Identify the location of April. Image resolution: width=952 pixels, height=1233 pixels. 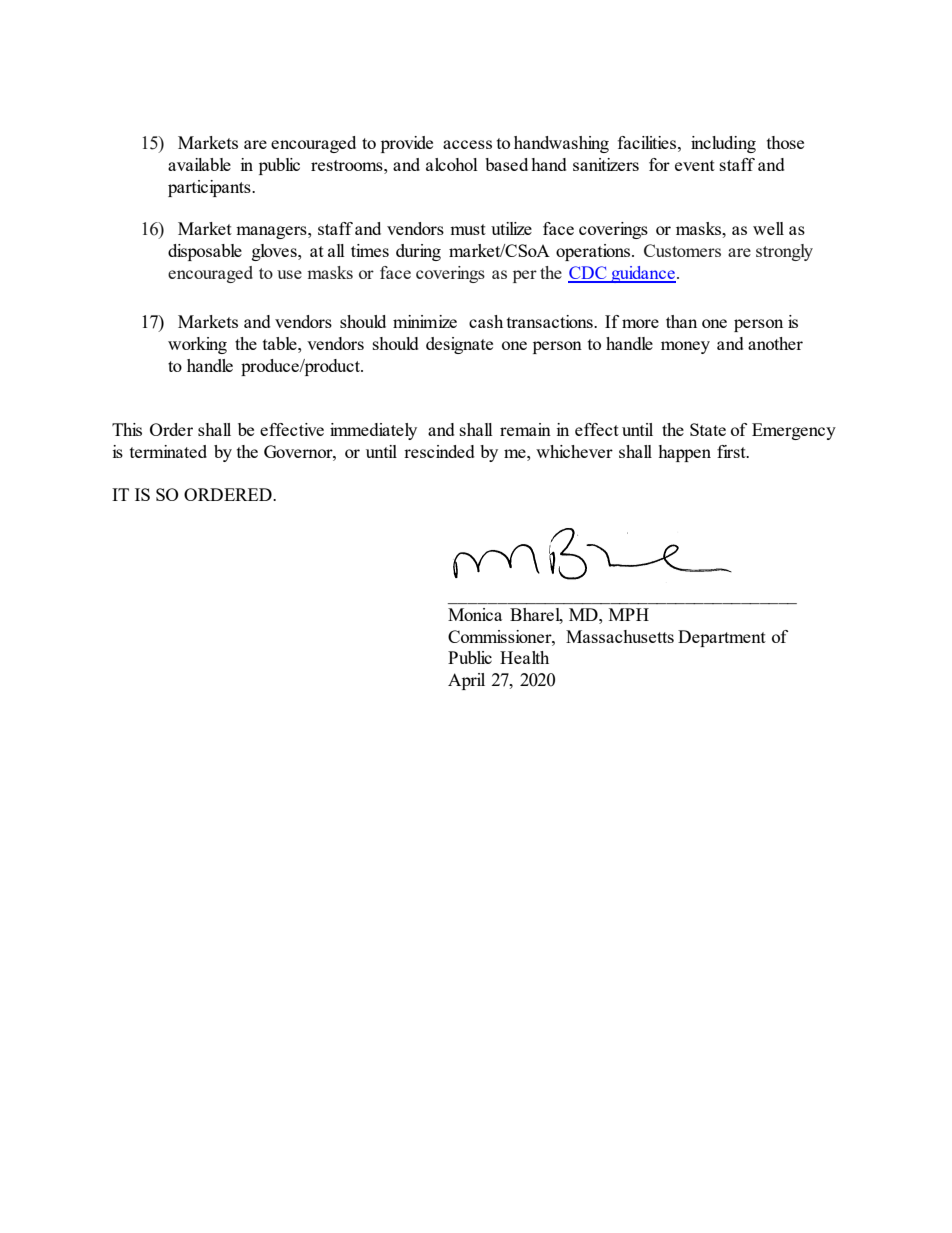
(466, 681).
